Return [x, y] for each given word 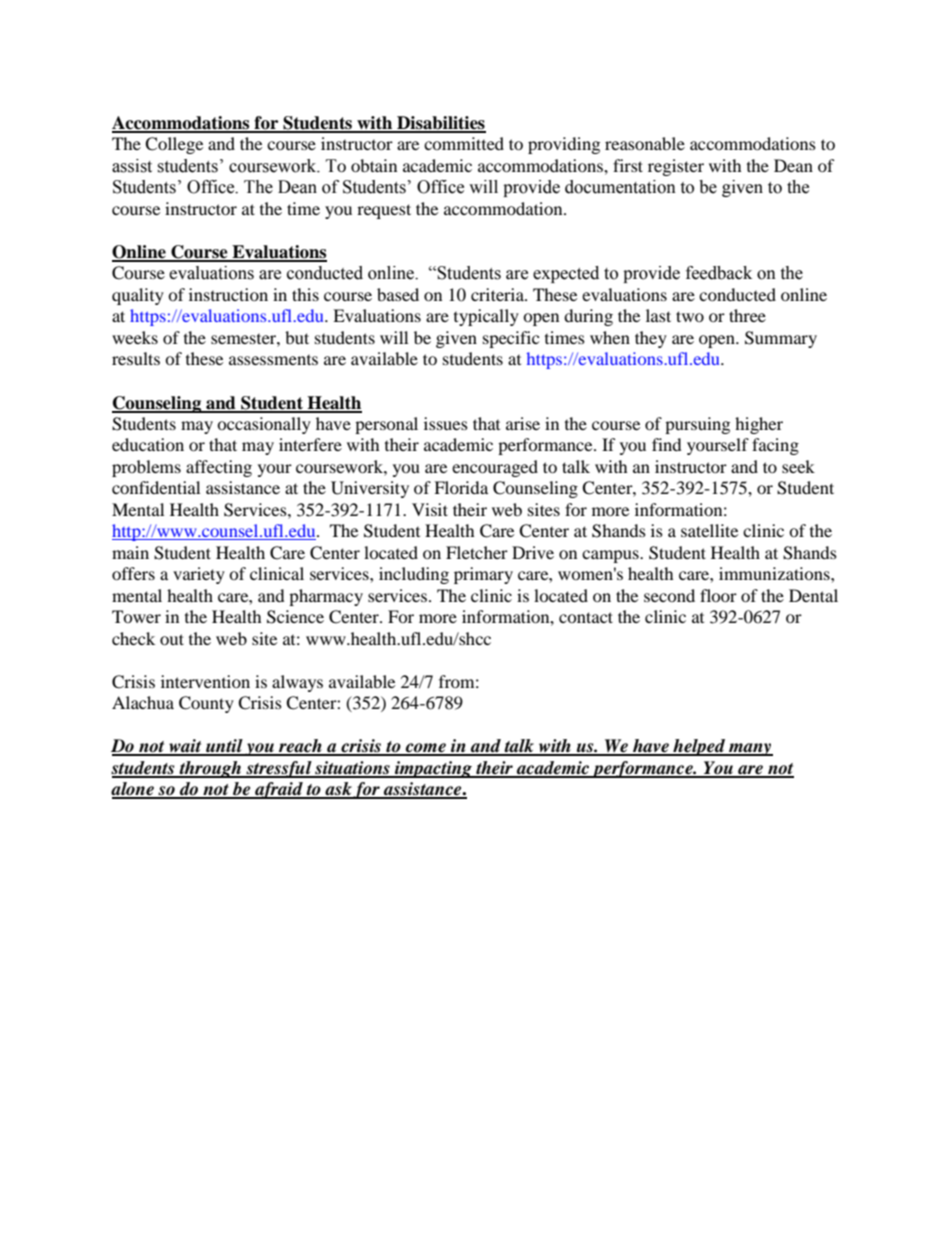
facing [775, 446]
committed [464, 143]
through [210, 769]
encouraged [495, 468]
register [676, 167]
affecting [219, 468]
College [174, 145]
